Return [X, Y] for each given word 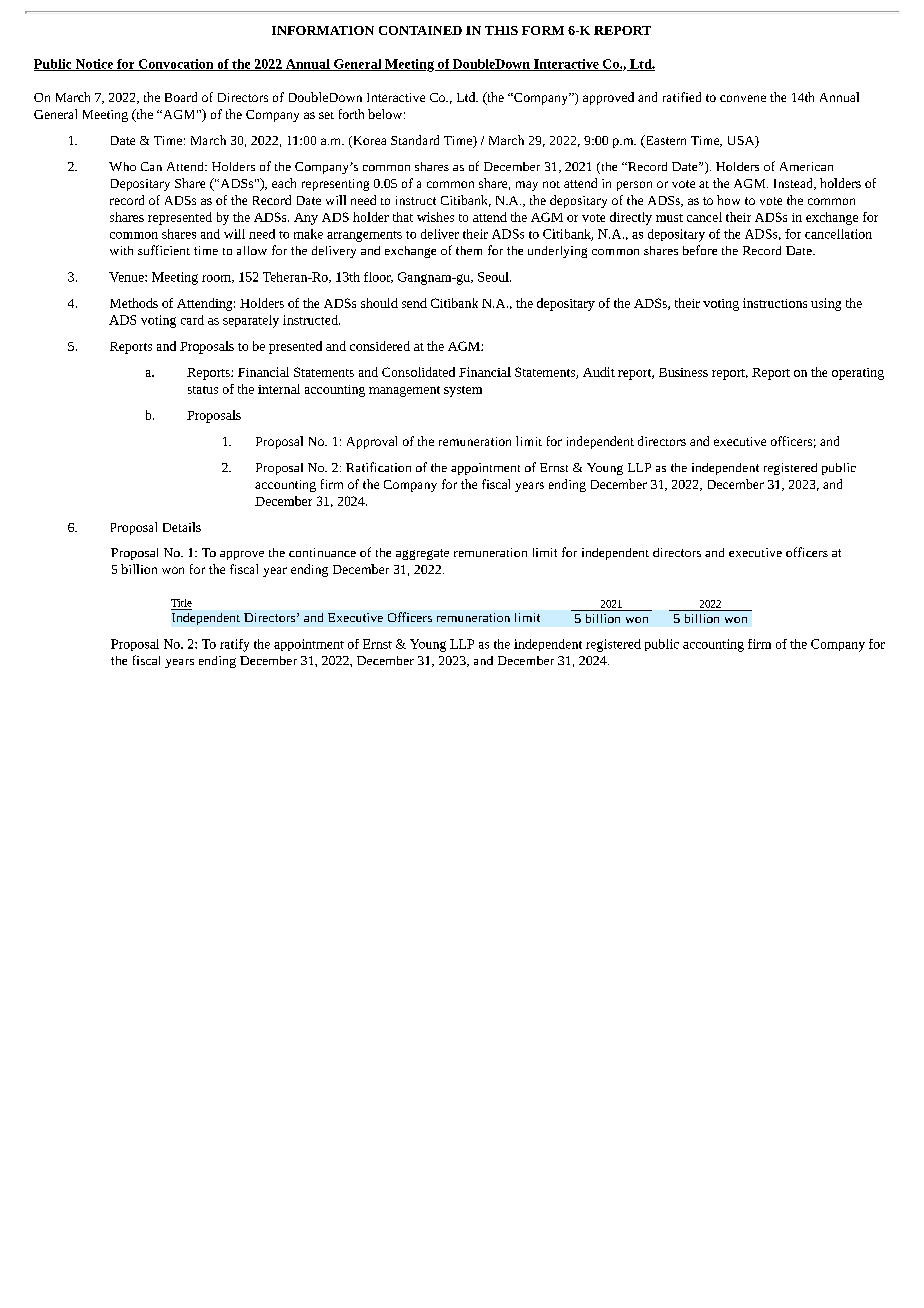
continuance [322, 552]
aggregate [422, 554]
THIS [501, 30]
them [469, 250]
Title [181, 603]
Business [683, 372]
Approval [372, 442]
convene [743, 98]
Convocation [176, 65]
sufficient [164, 250]
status [203, 390]
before [700, 250]
